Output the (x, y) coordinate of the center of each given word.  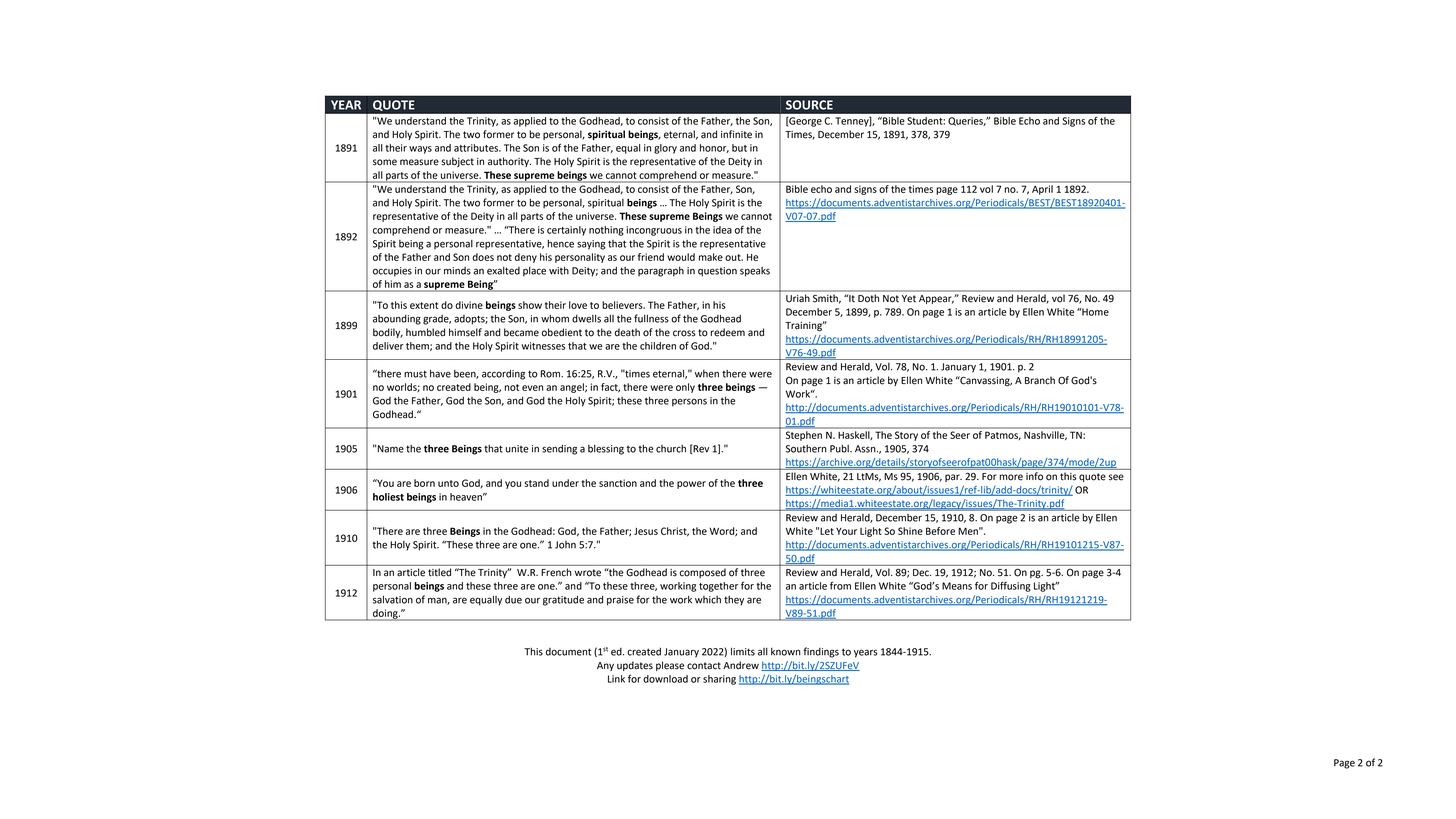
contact (704, 666)
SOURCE (809, 105)
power (691, 485)
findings (821, 652)
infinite (736, 134)
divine (469, 305)
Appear (936, 299)
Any (605, 666)
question (717, 272)
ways (420, 150)
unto (448, 483)
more (1011, 477)
